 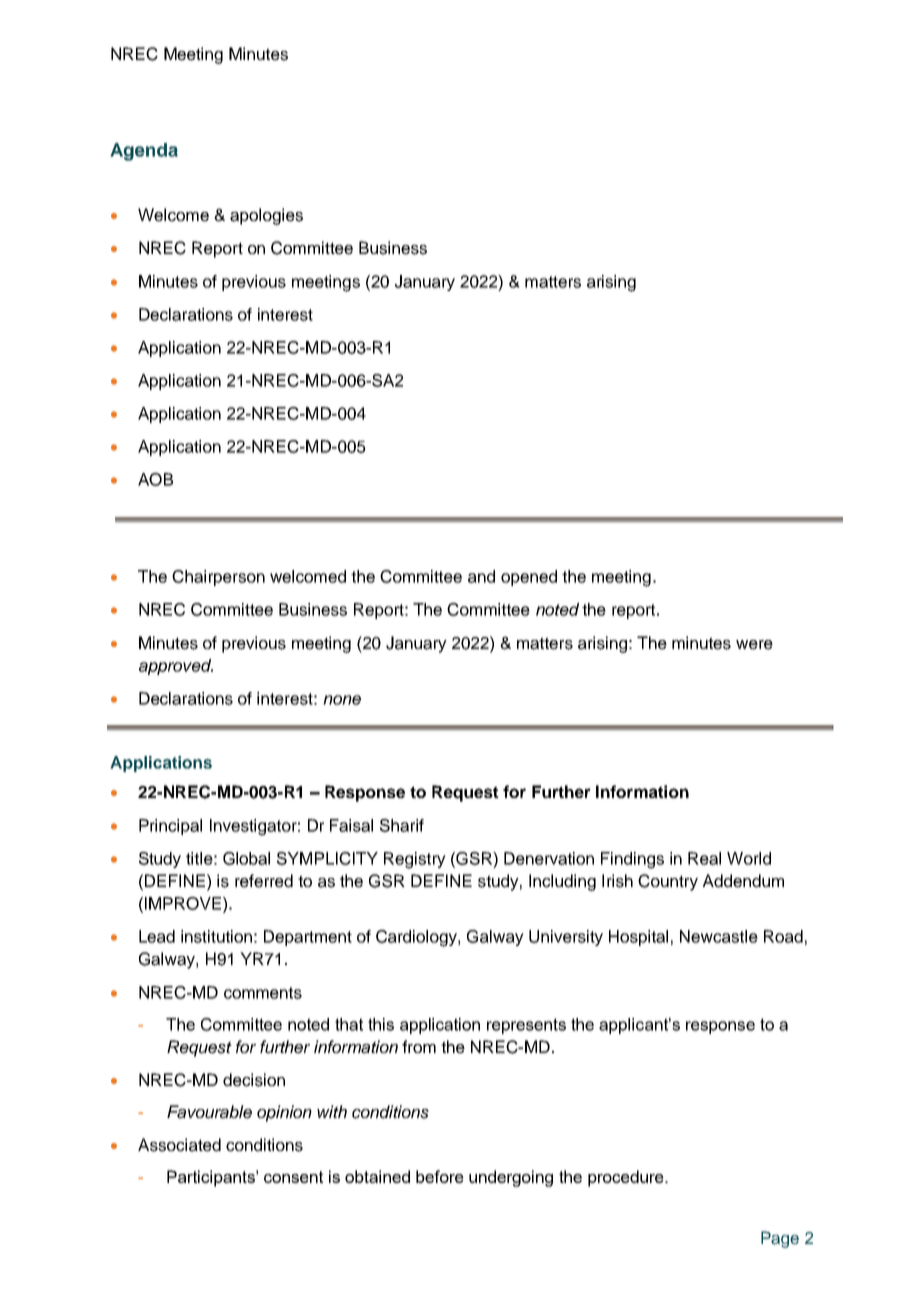 I want to click on consent, so click(x=293, y=1177).
